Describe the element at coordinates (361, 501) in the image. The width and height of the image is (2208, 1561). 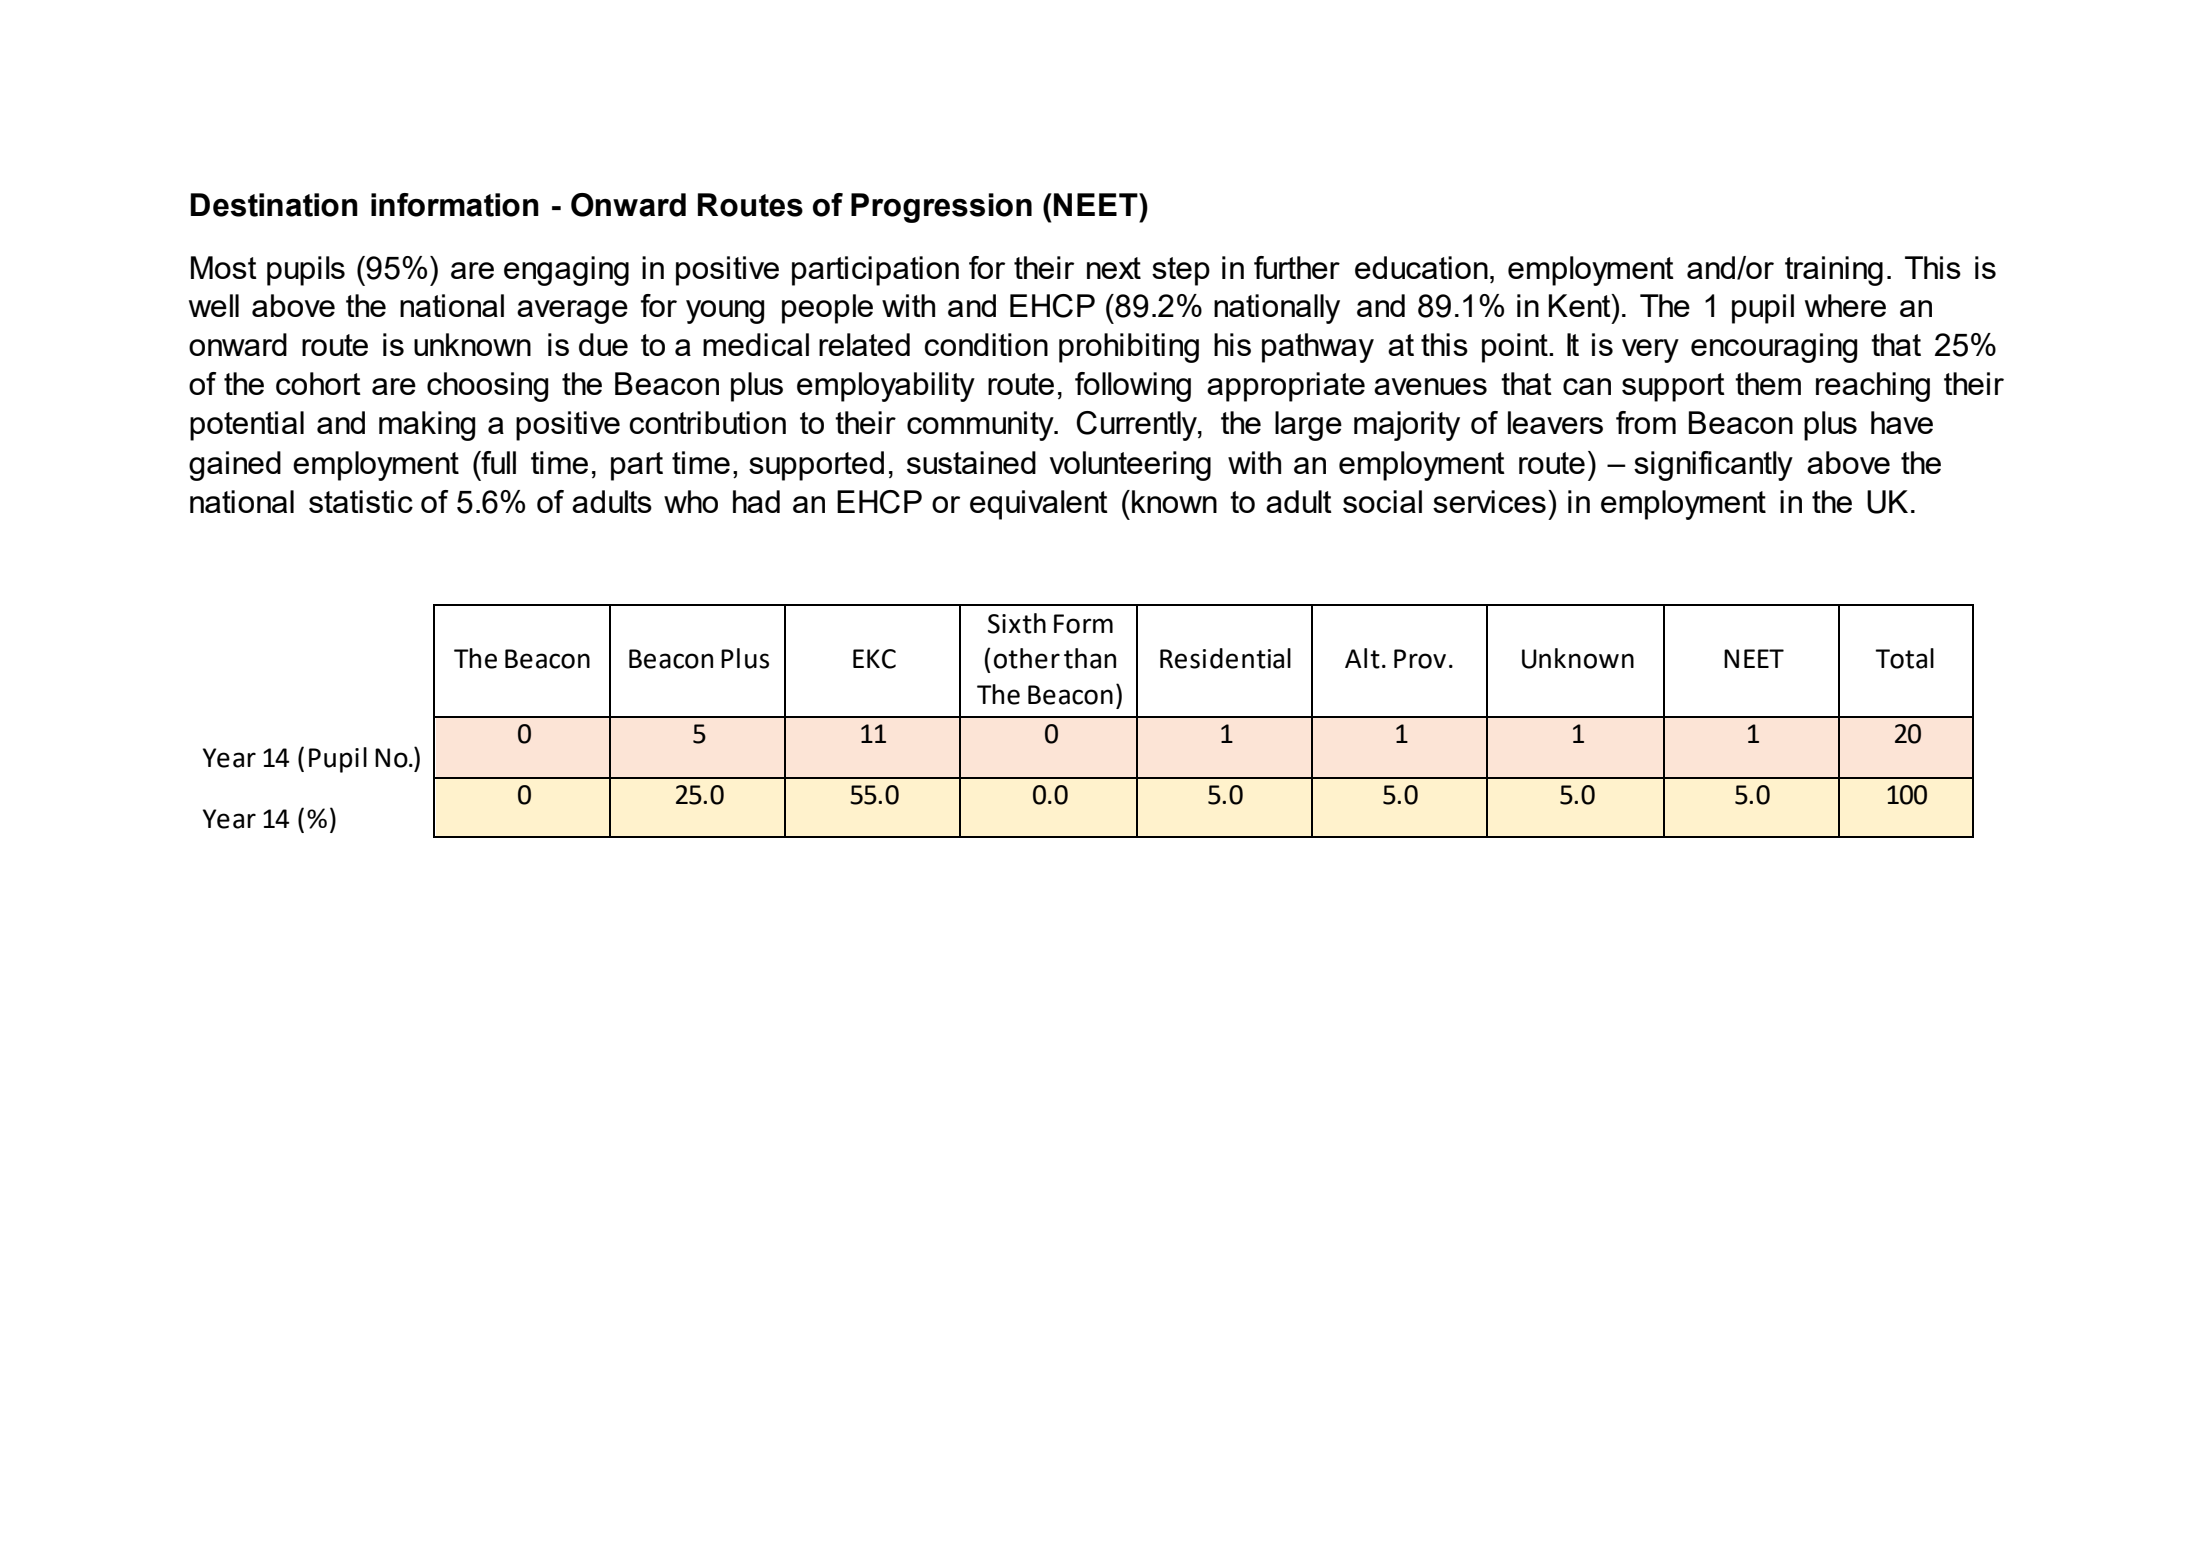
I see `statistic` at that location.
